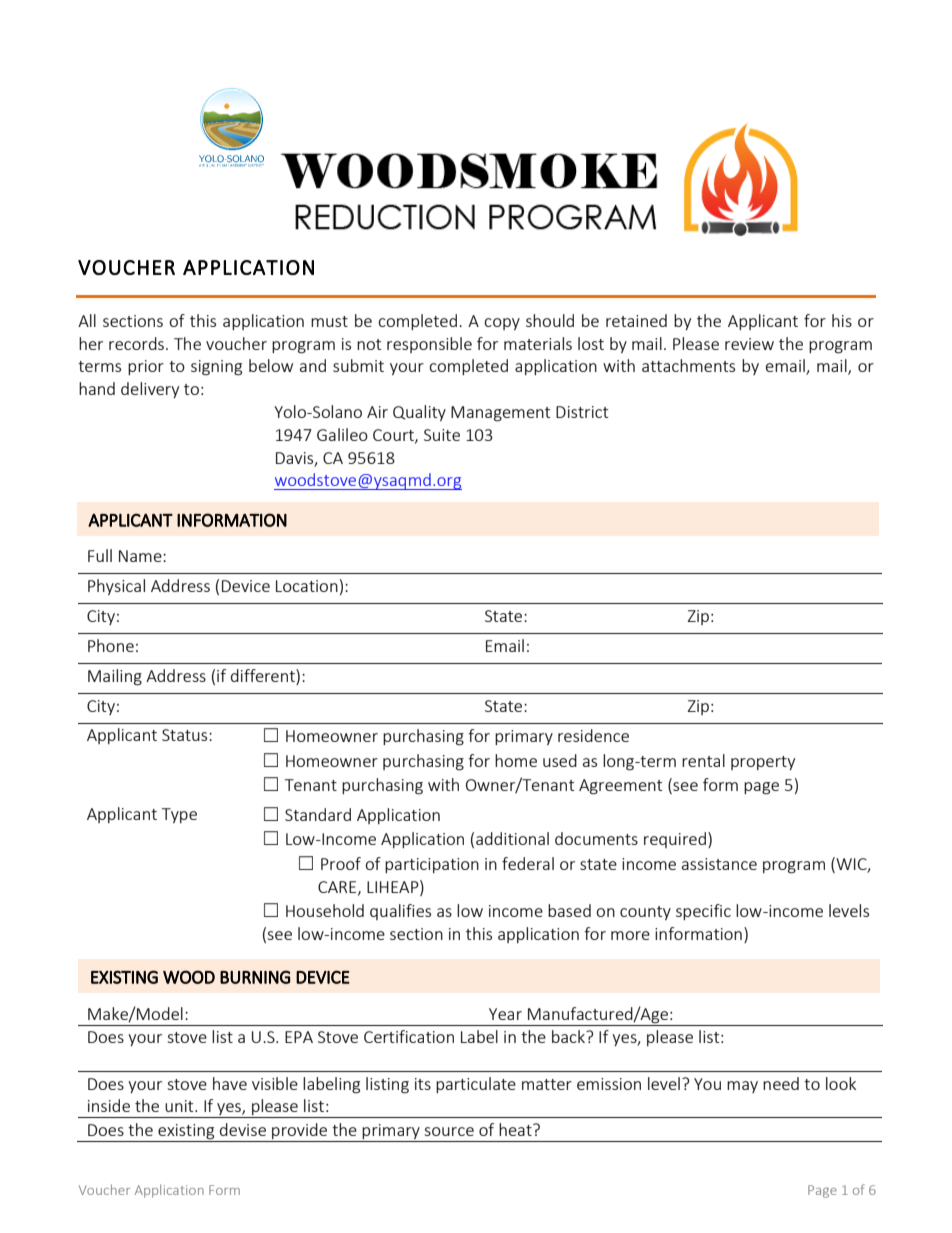 The image size is (952, 1233). I want to click on participation, so click(432, 865).
